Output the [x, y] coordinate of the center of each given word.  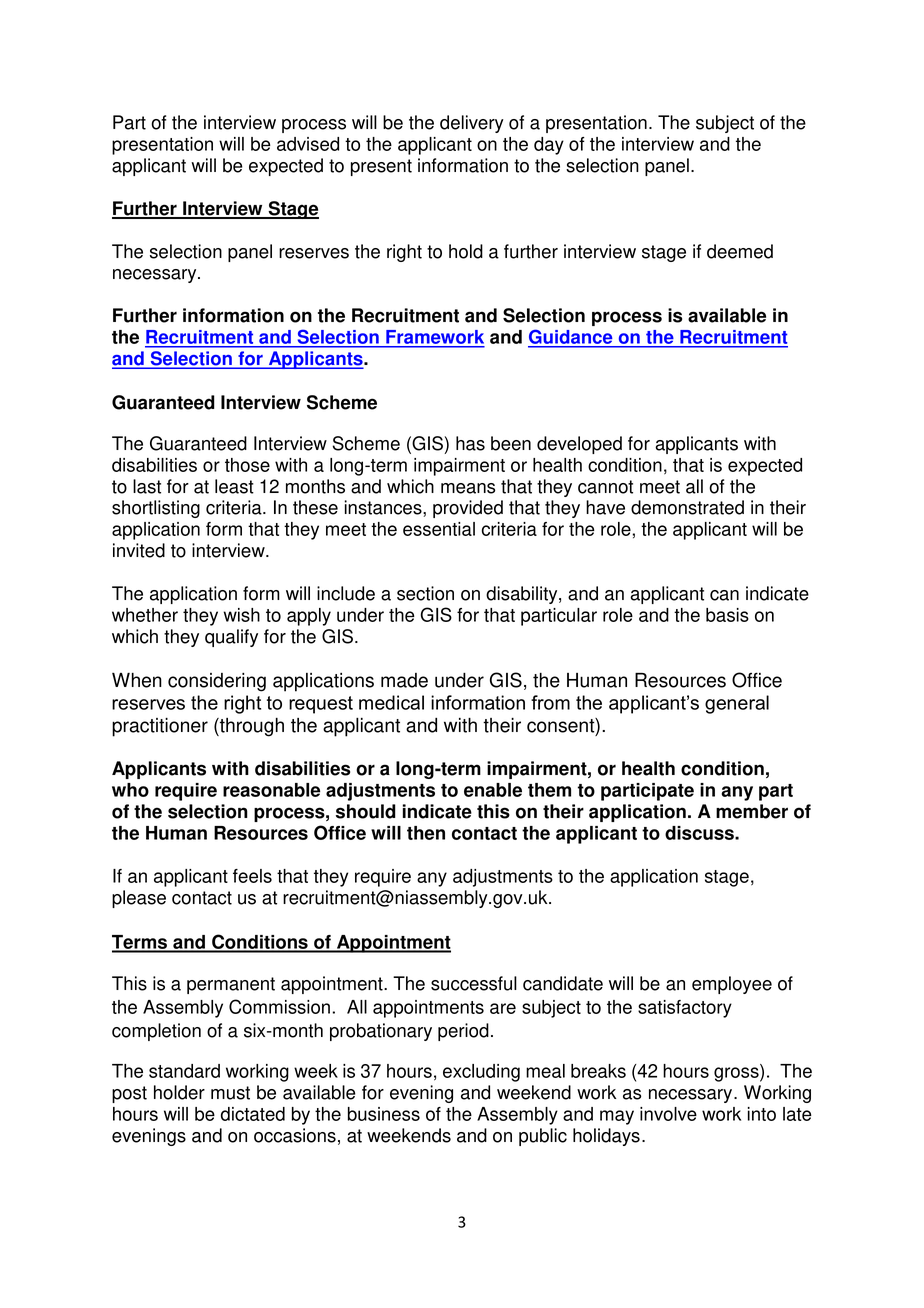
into [762, 1114]
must [230, 1093]
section [425, 593]
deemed [740, 251]
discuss [700, 833]
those [247, 465]
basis [727, 615]
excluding [481, 1073]
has [470, 443]
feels [252, 876]
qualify [231, 638]
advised [308, 144]
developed [579, 445]
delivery [472, 124]
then [426, 833]
